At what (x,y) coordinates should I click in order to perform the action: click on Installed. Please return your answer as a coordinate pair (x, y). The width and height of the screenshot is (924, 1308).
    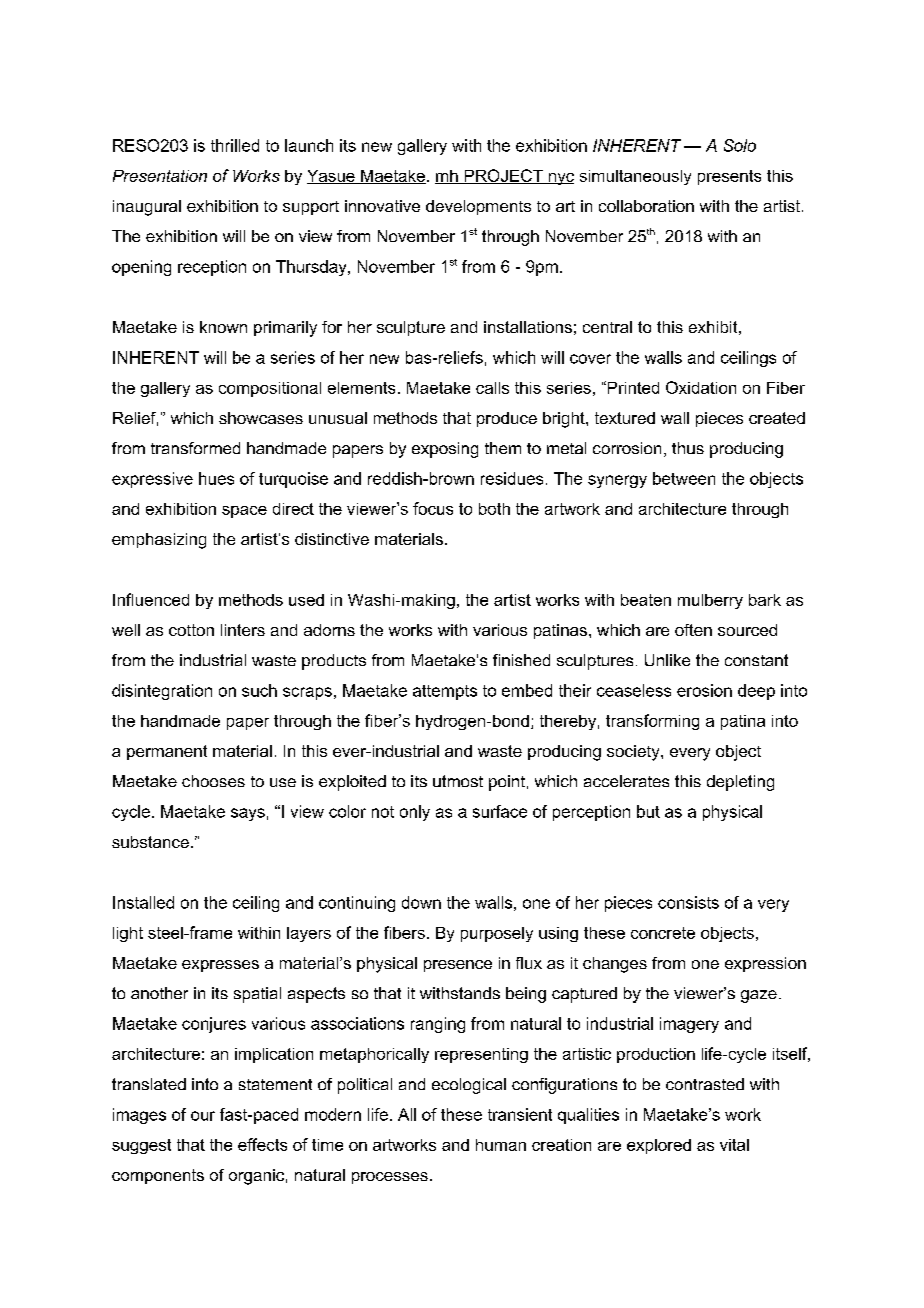
    Looking at the image, I should click on (143, 902).
